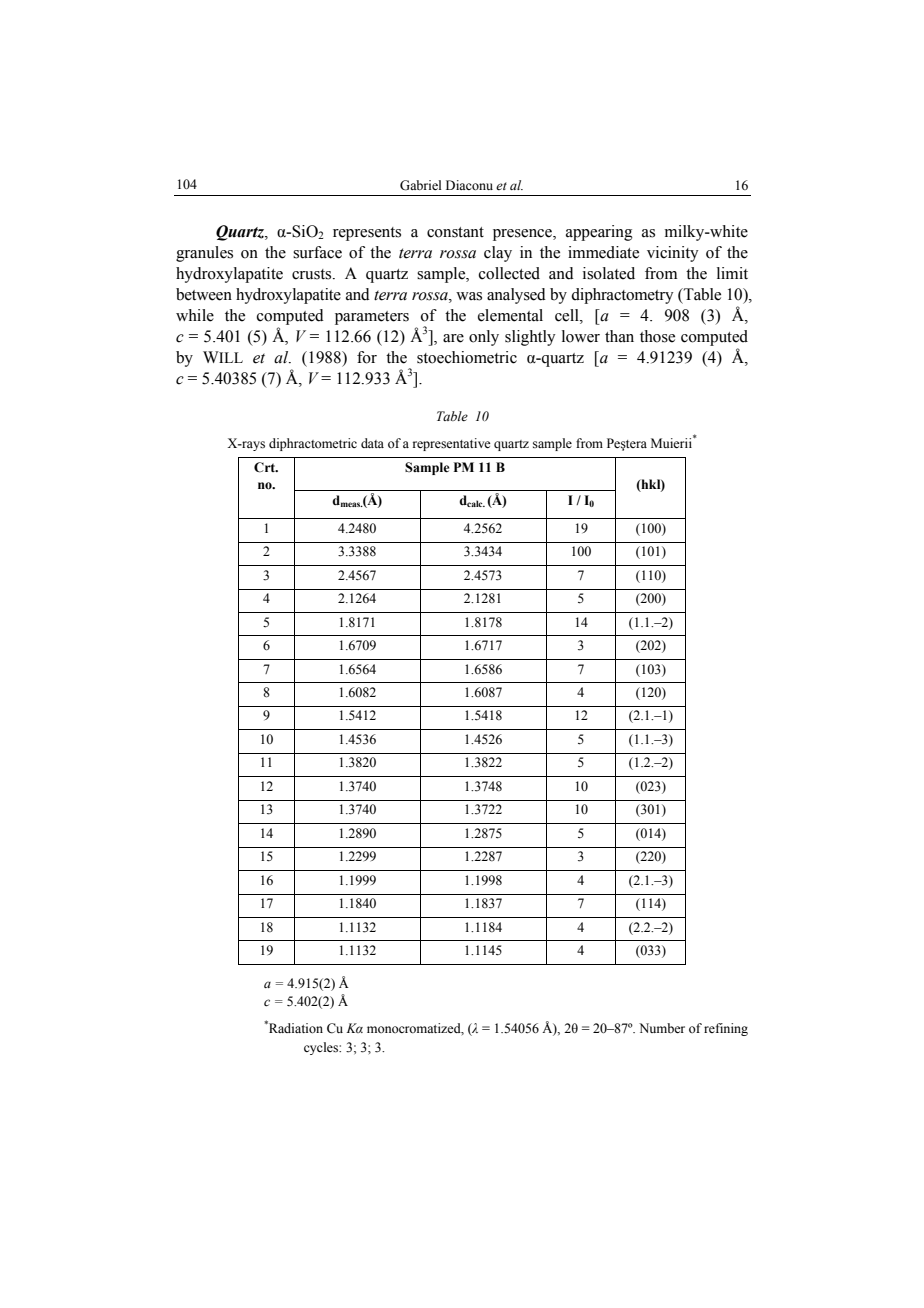 The image size is (924, 1308). I want to click on granules, so click(204, 254).
